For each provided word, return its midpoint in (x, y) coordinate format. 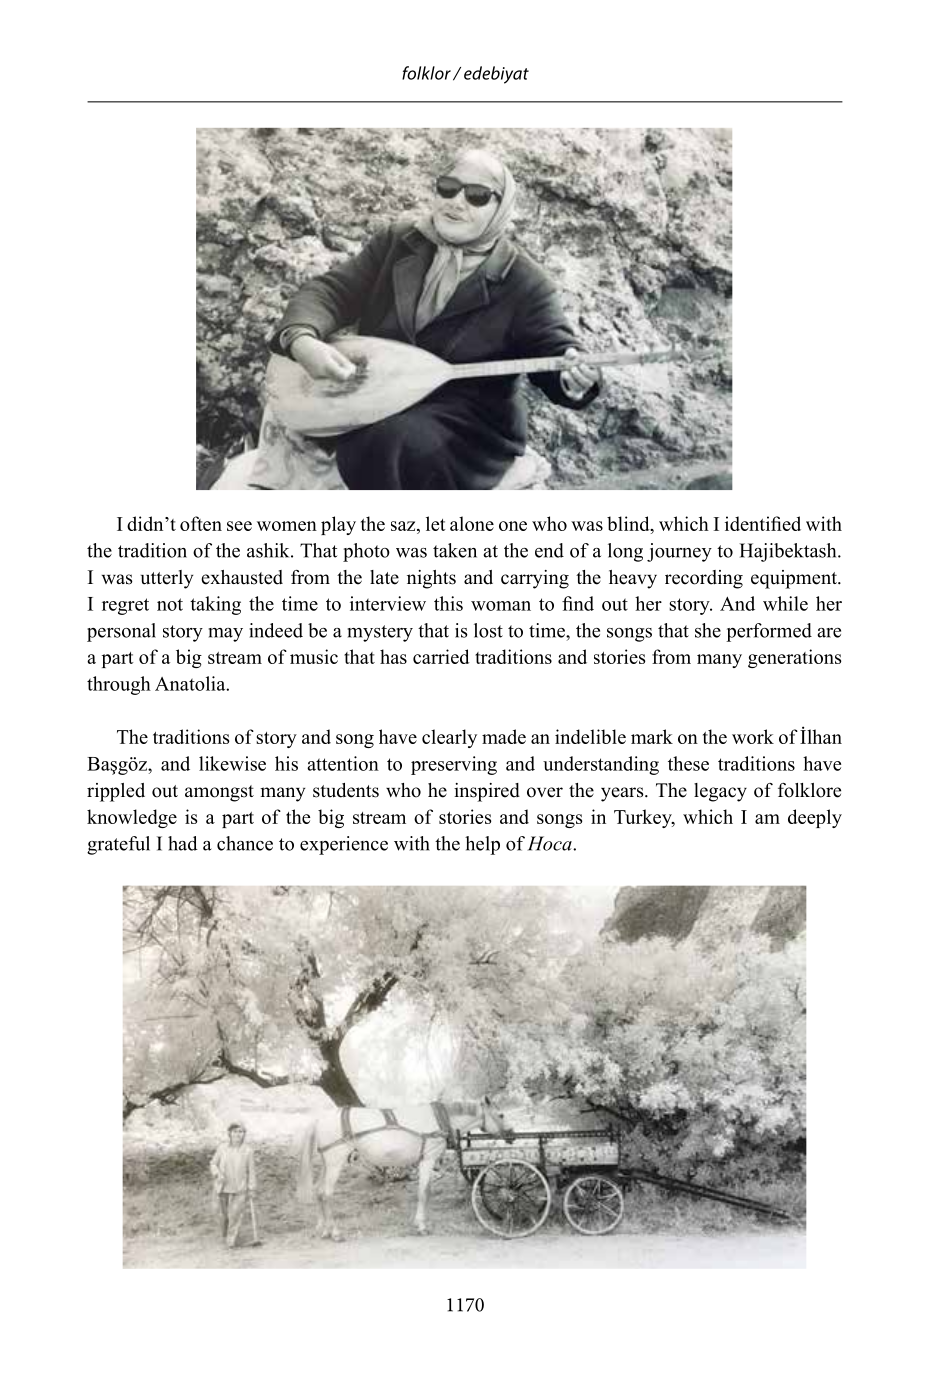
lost (488, 630)
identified (763, 523)
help (482, 845)
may (226, 635)
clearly (449, 738)
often (201, 523)
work (753, 736)
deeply (815, 818)
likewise (232, 763)
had (183, 843)
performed (769, 632)
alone (472, 523)
